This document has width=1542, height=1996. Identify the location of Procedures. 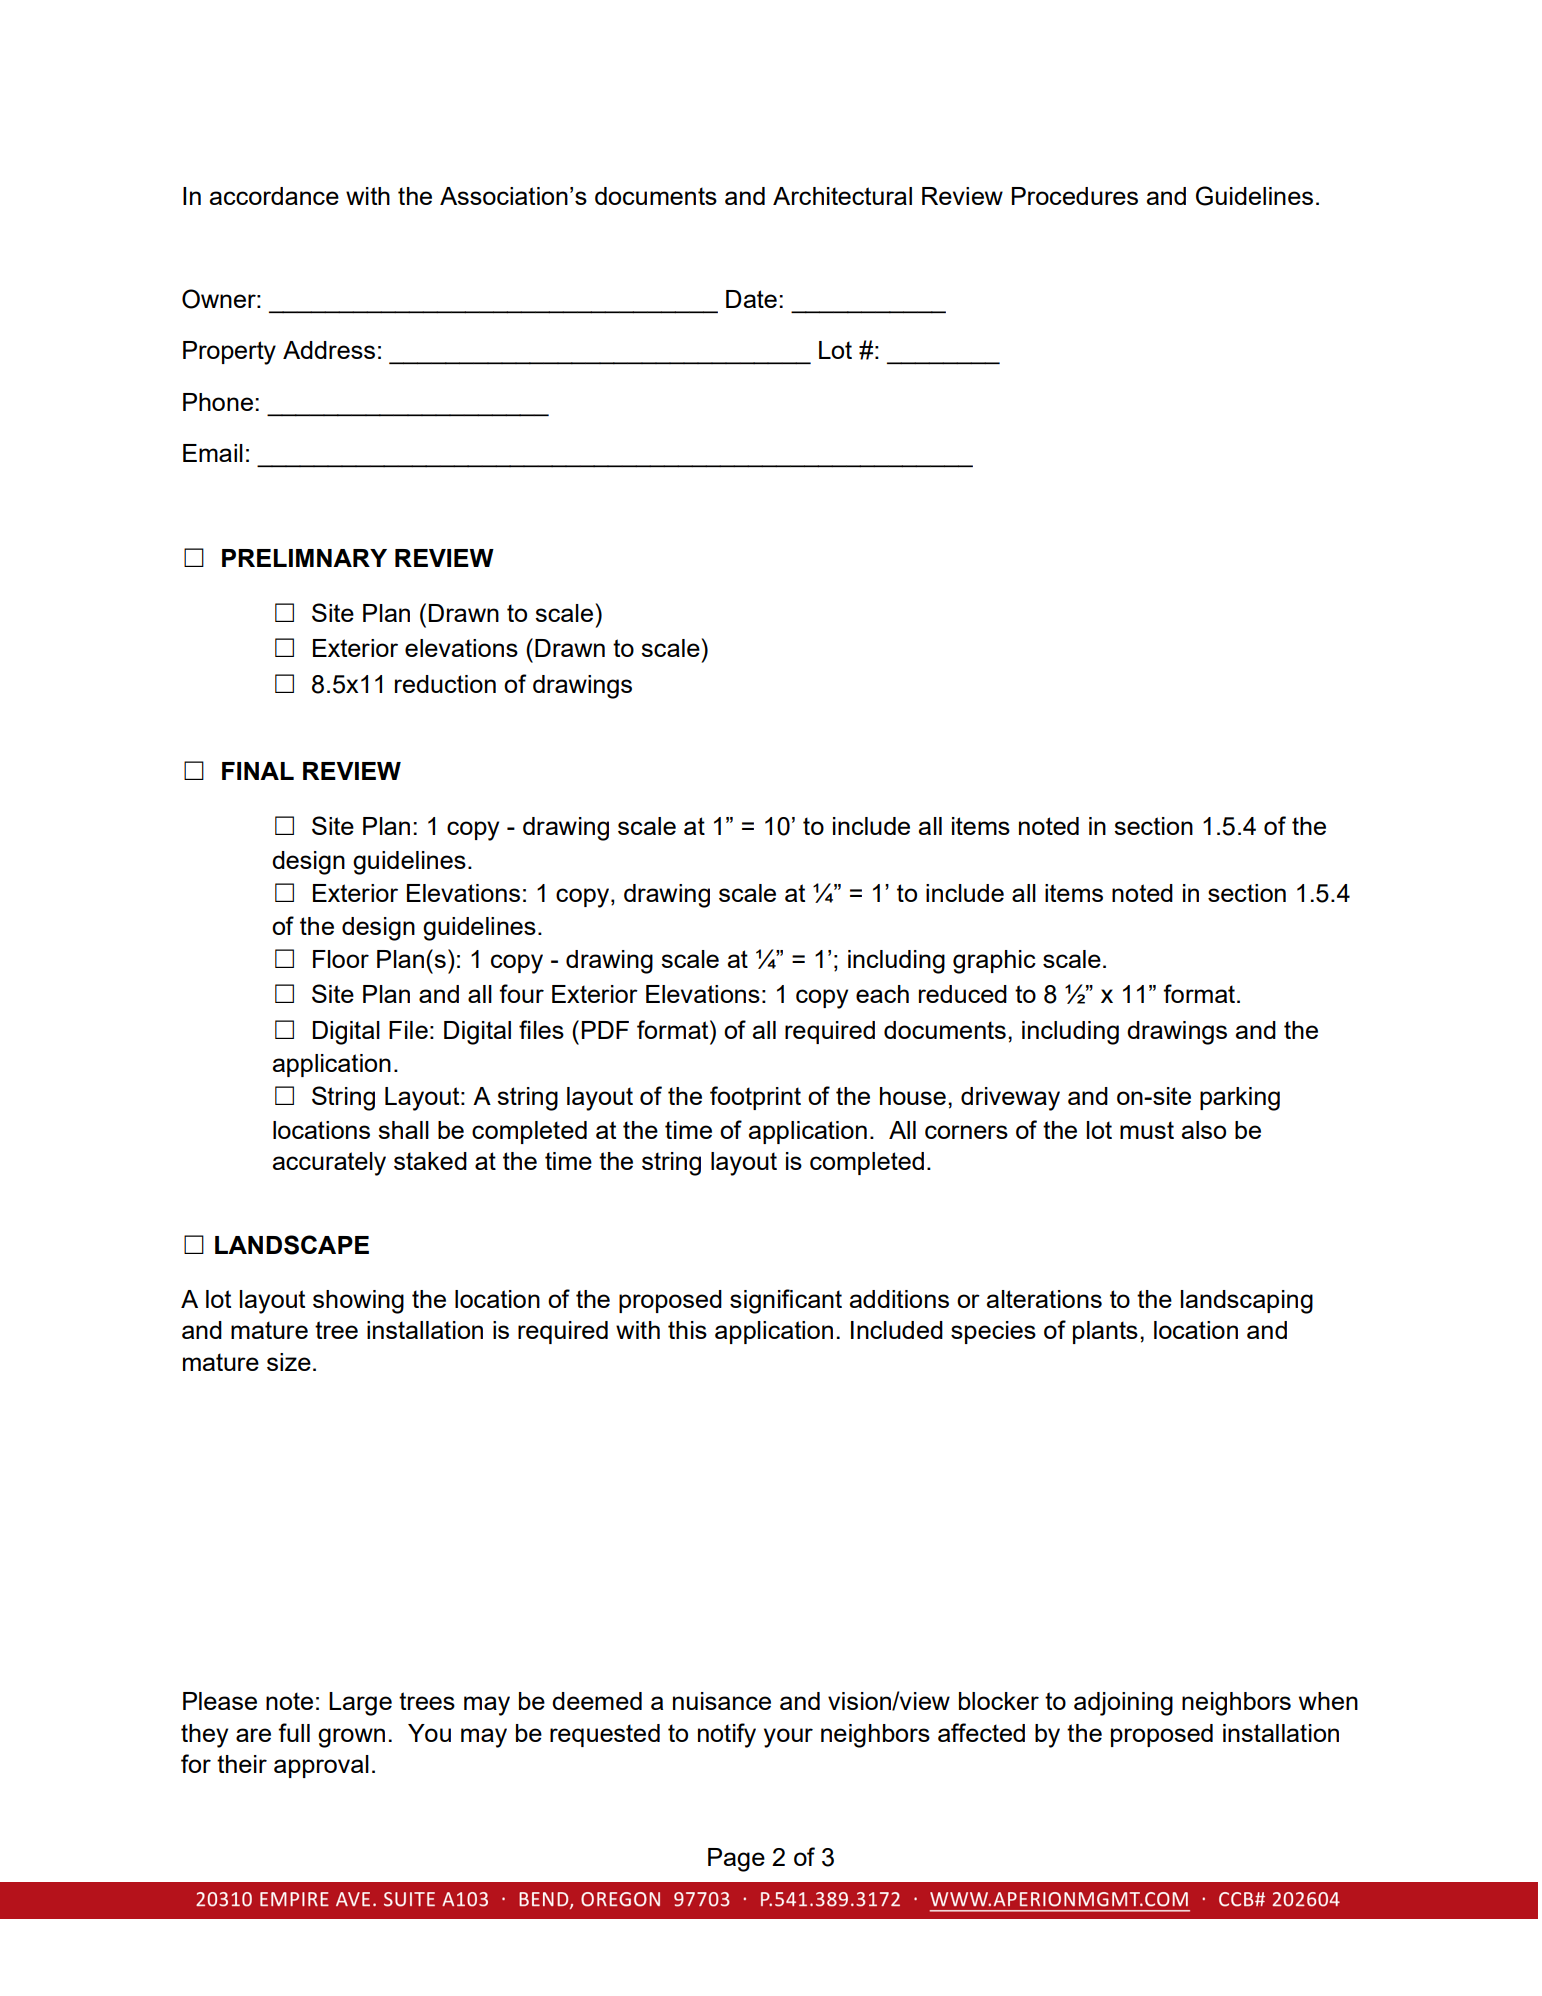
(1075, 196).
